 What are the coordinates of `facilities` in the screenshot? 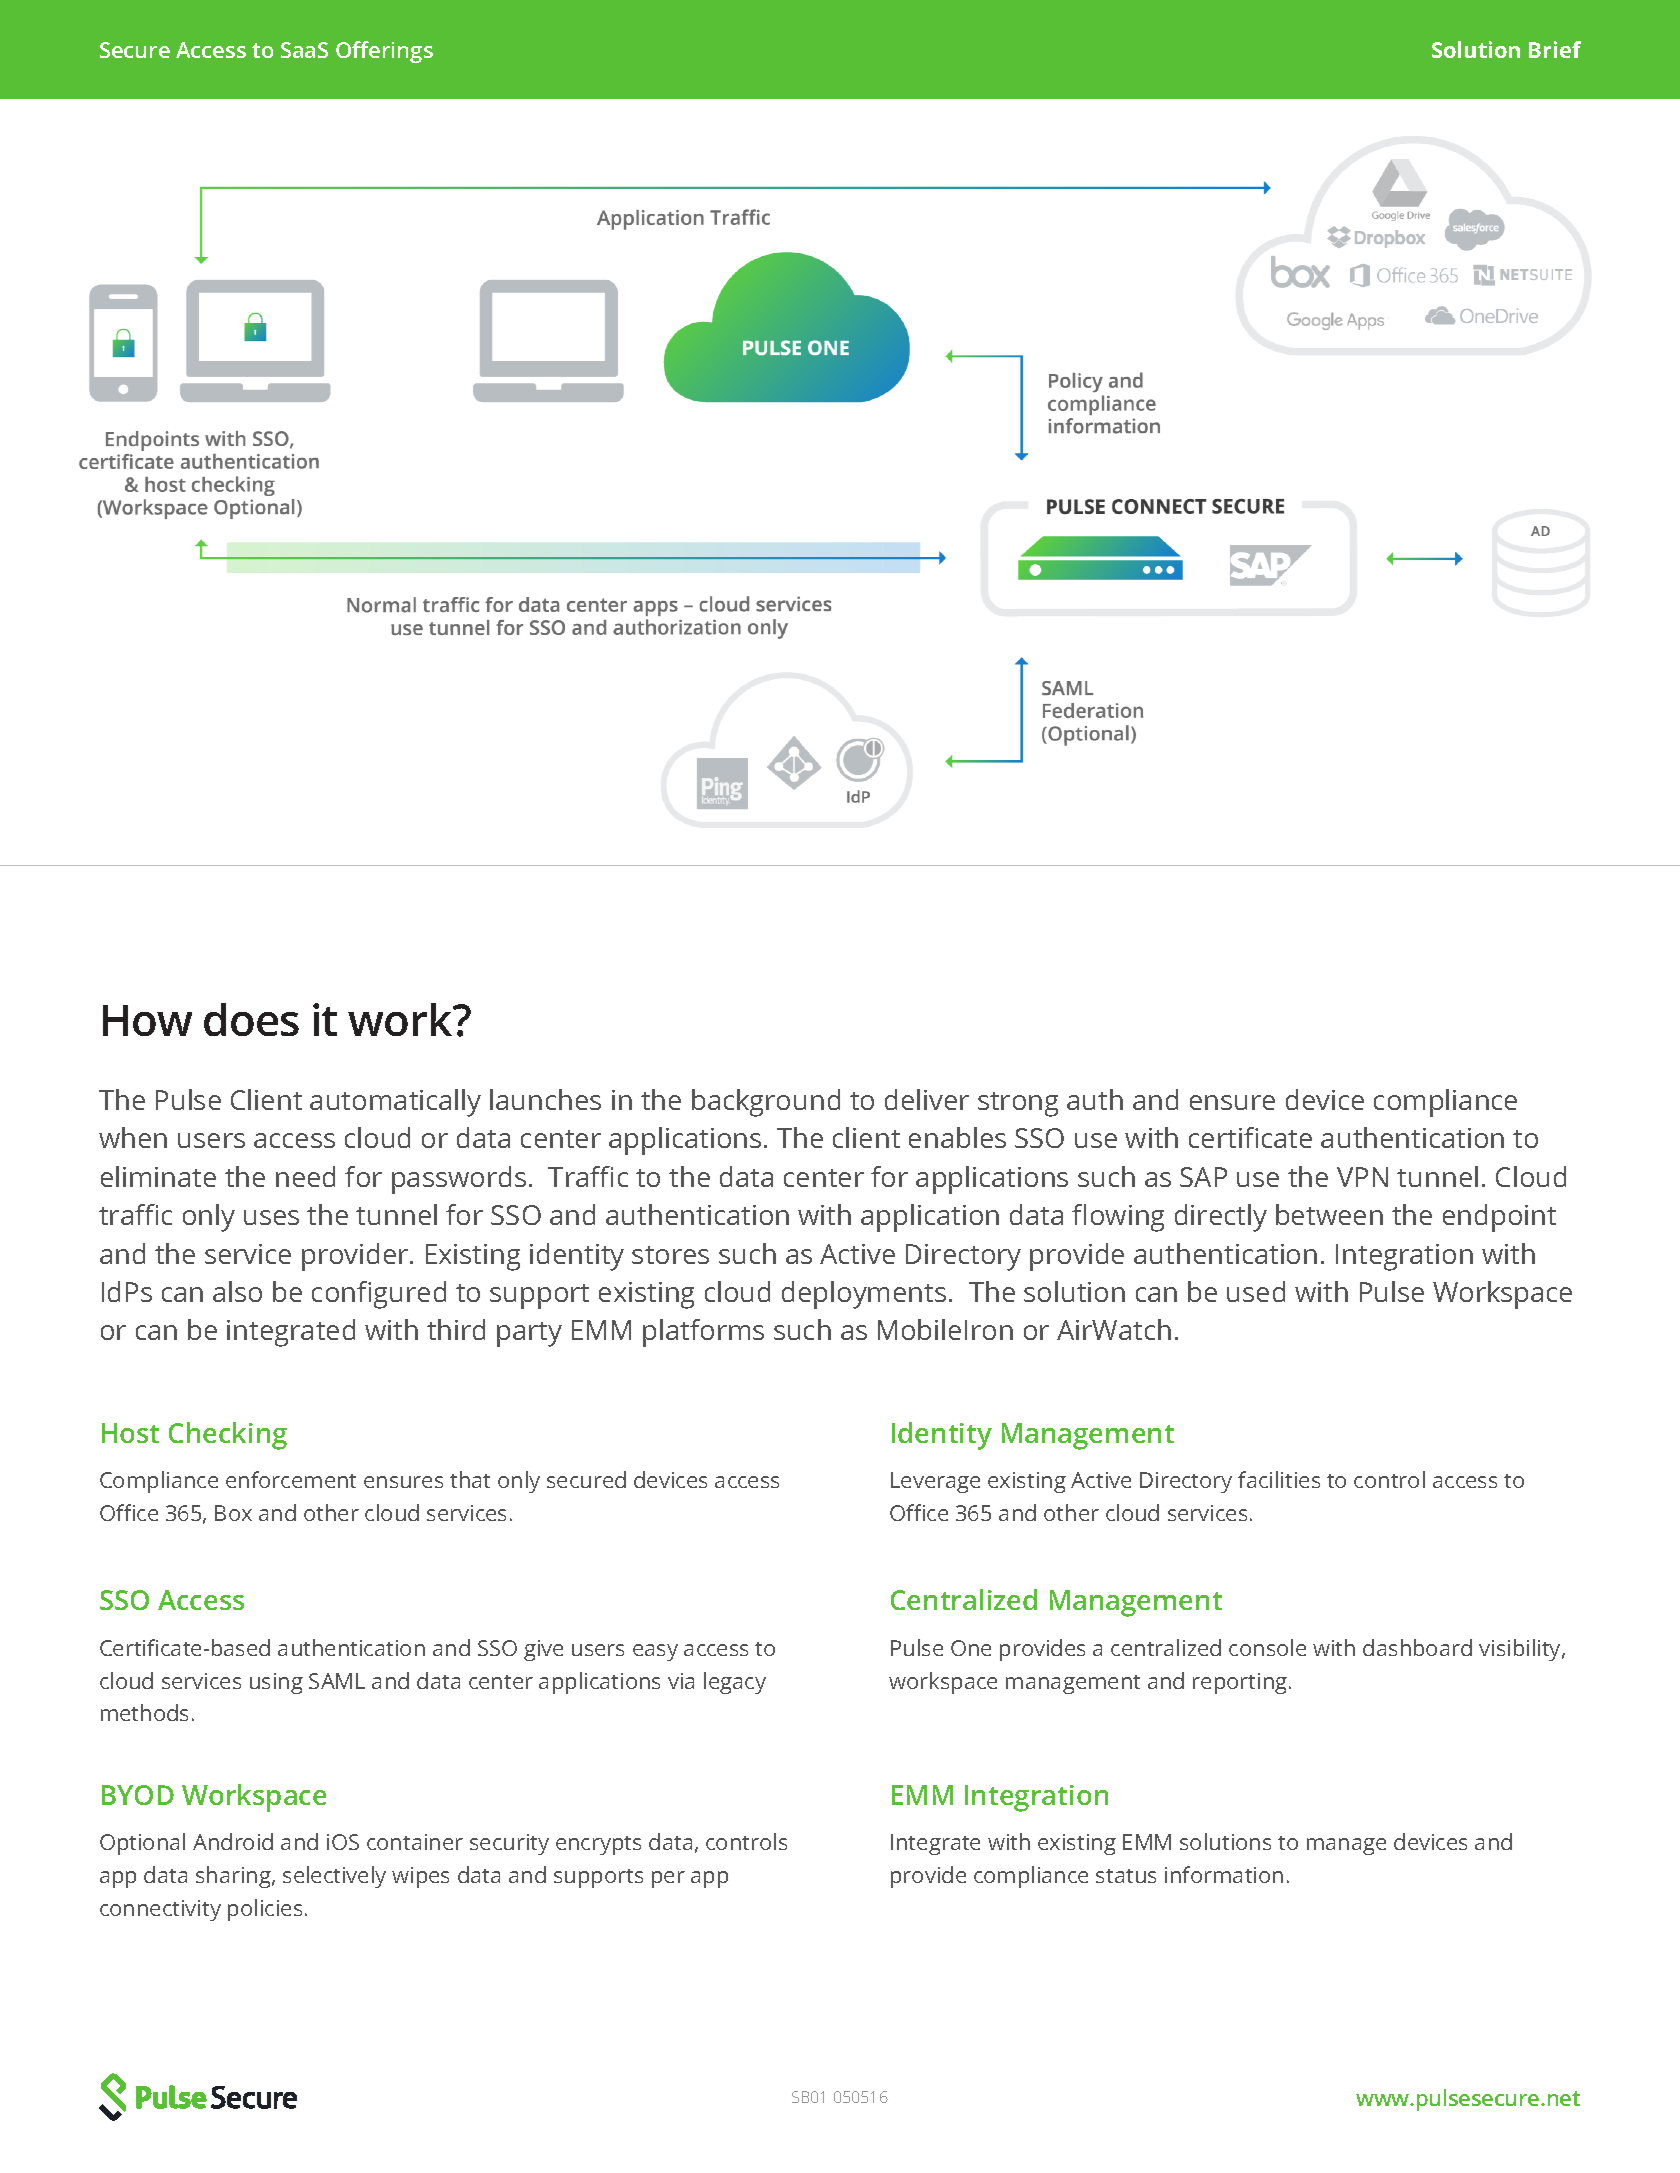 It's located at (1279, 1479).
